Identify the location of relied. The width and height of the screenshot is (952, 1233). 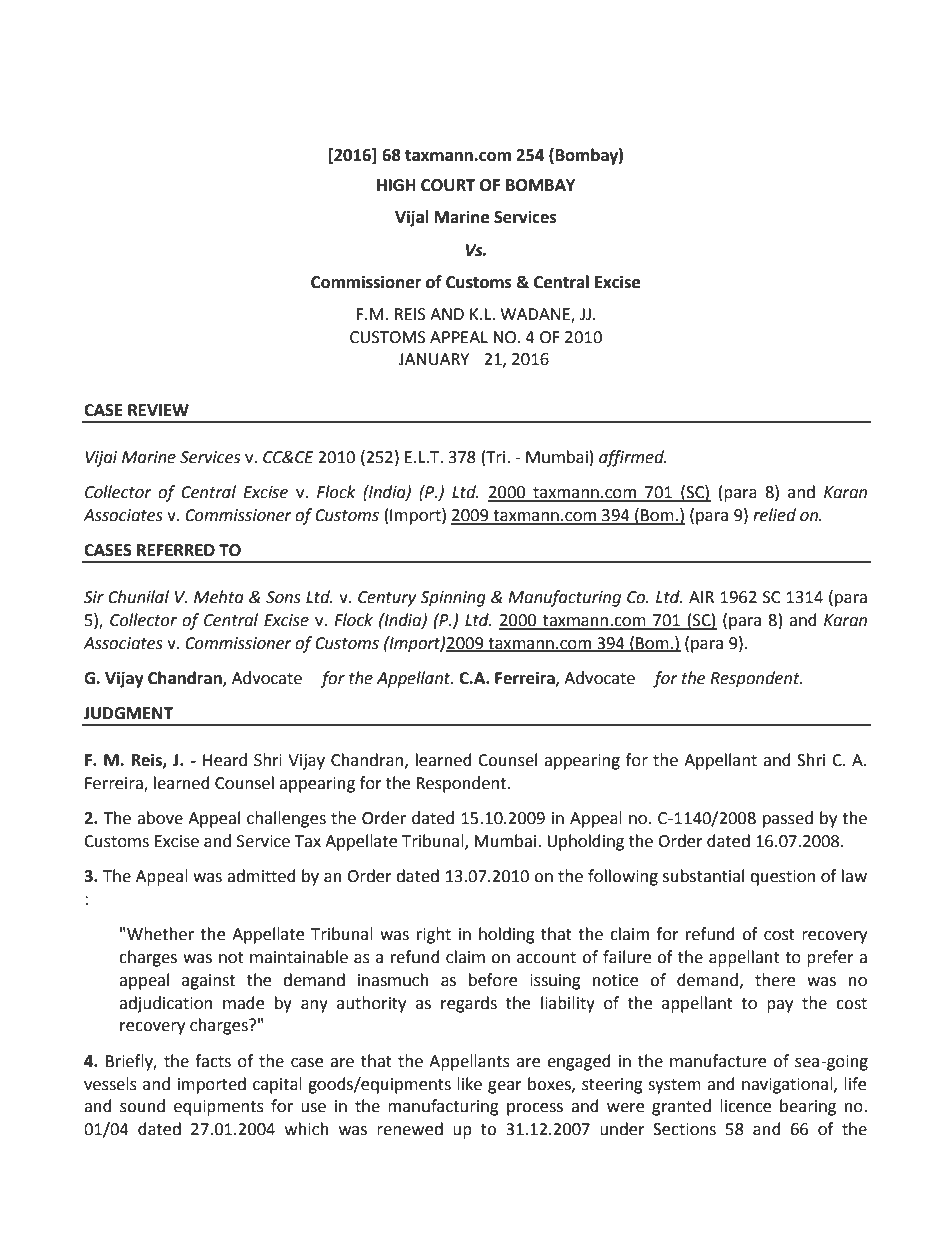
(774, 515).
